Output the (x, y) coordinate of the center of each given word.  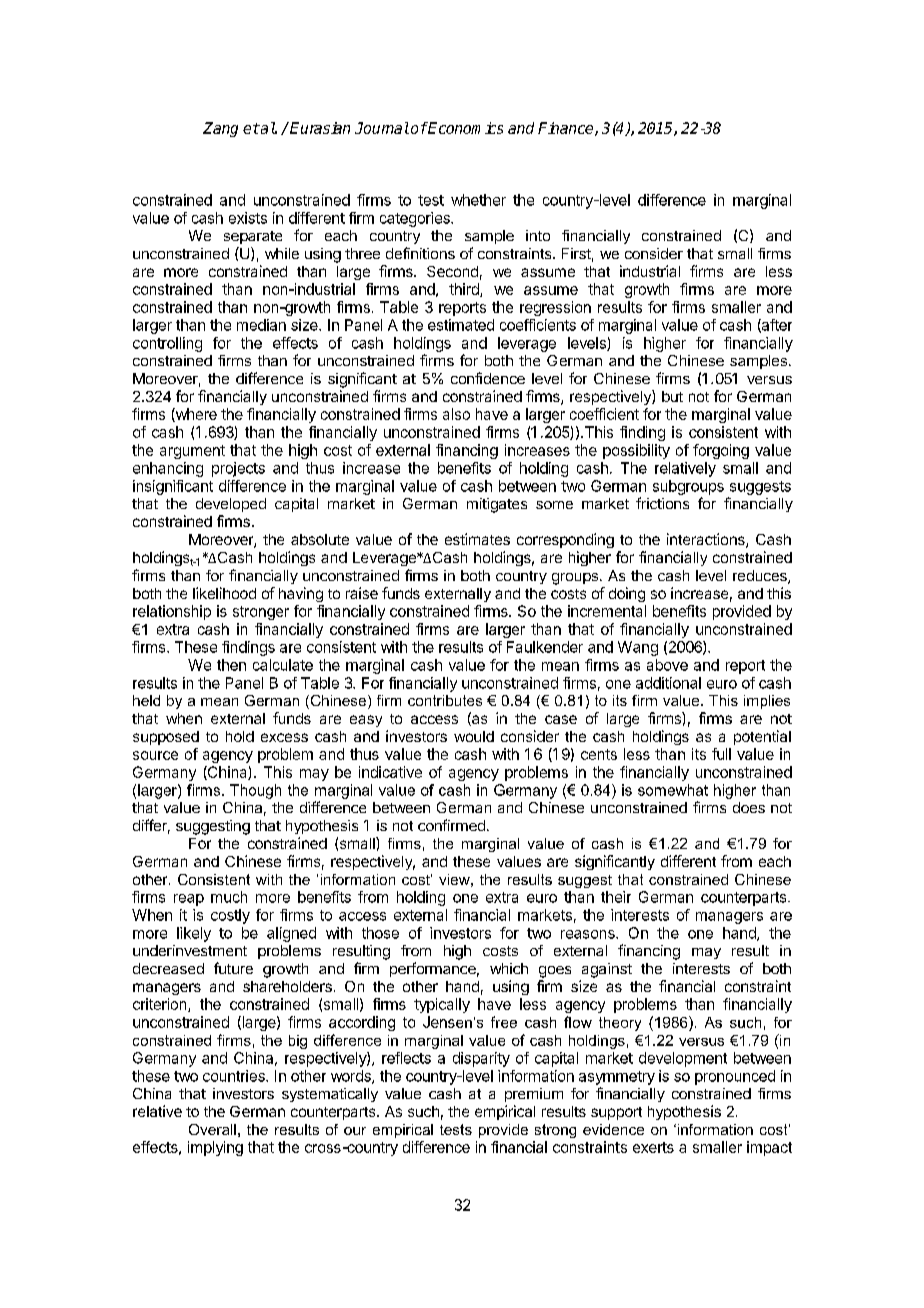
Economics (464, 128)
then (231, 665)
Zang (220, 129)
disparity (481, 1059)
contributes (445, 700)
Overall (212, 1129)
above (667, 665)
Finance (567, 129)
